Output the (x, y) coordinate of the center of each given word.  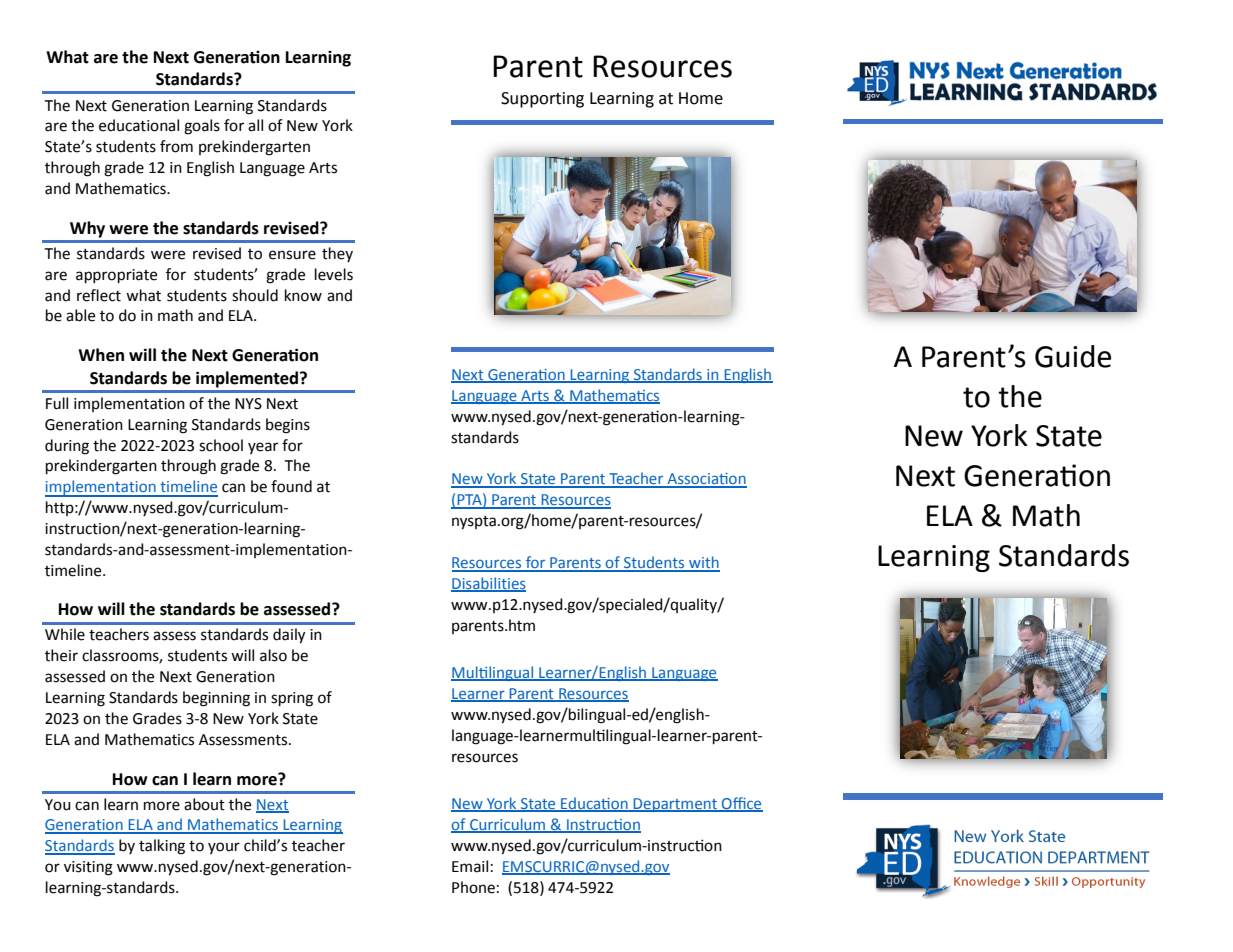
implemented (248, 379)
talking (162, 847)
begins (288, 426)
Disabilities (488, 584)
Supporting (542, 100)
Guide (1073, 356)
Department (675, 805)
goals (202, 127)
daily (289, 636)
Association (706, 480)
